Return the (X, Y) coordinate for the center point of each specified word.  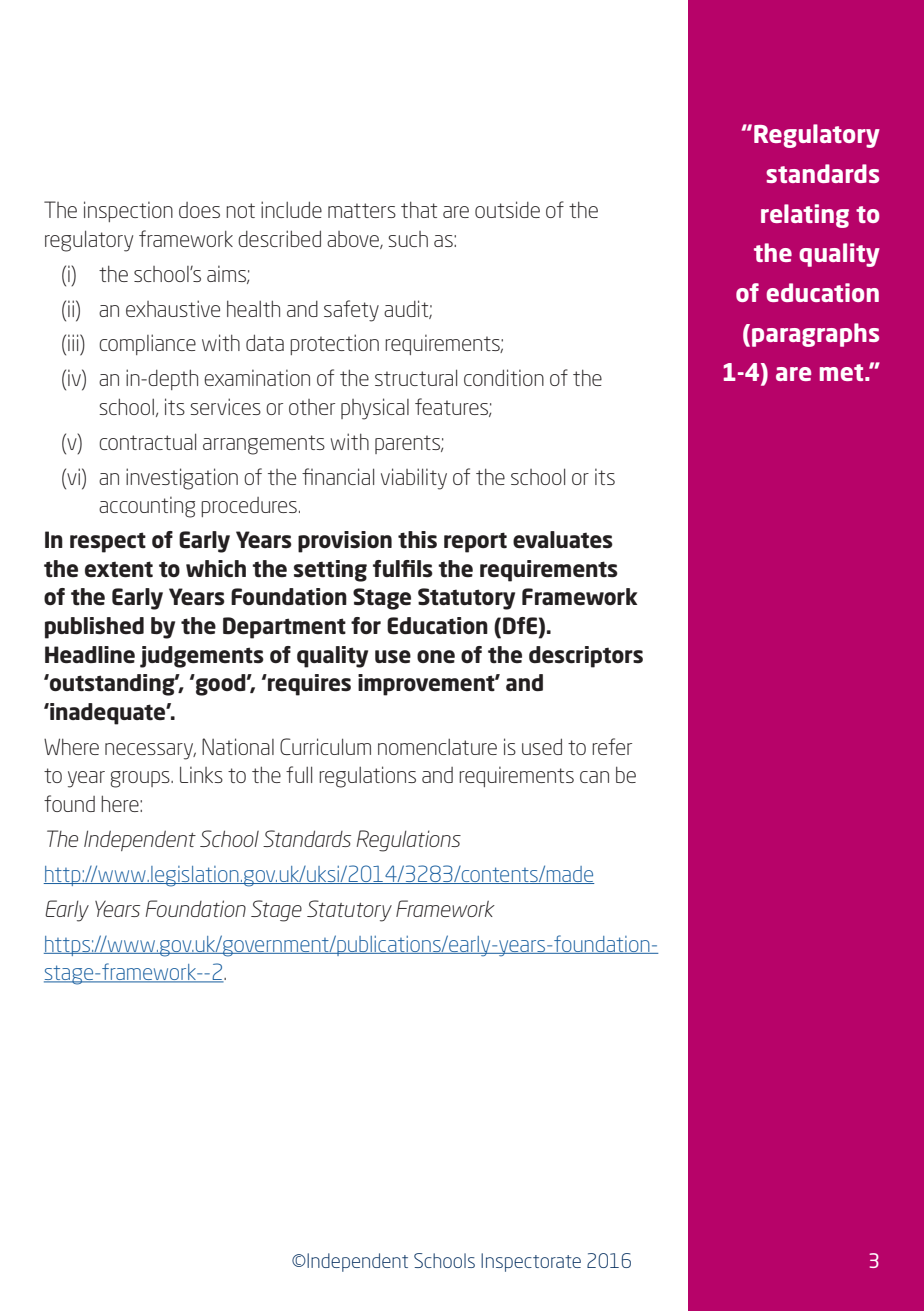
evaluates (563, 540)
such (408, 239)
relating (805, 216)
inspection (128, 211)
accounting (147, 507)
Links (201, 774)
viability (414, 479)
